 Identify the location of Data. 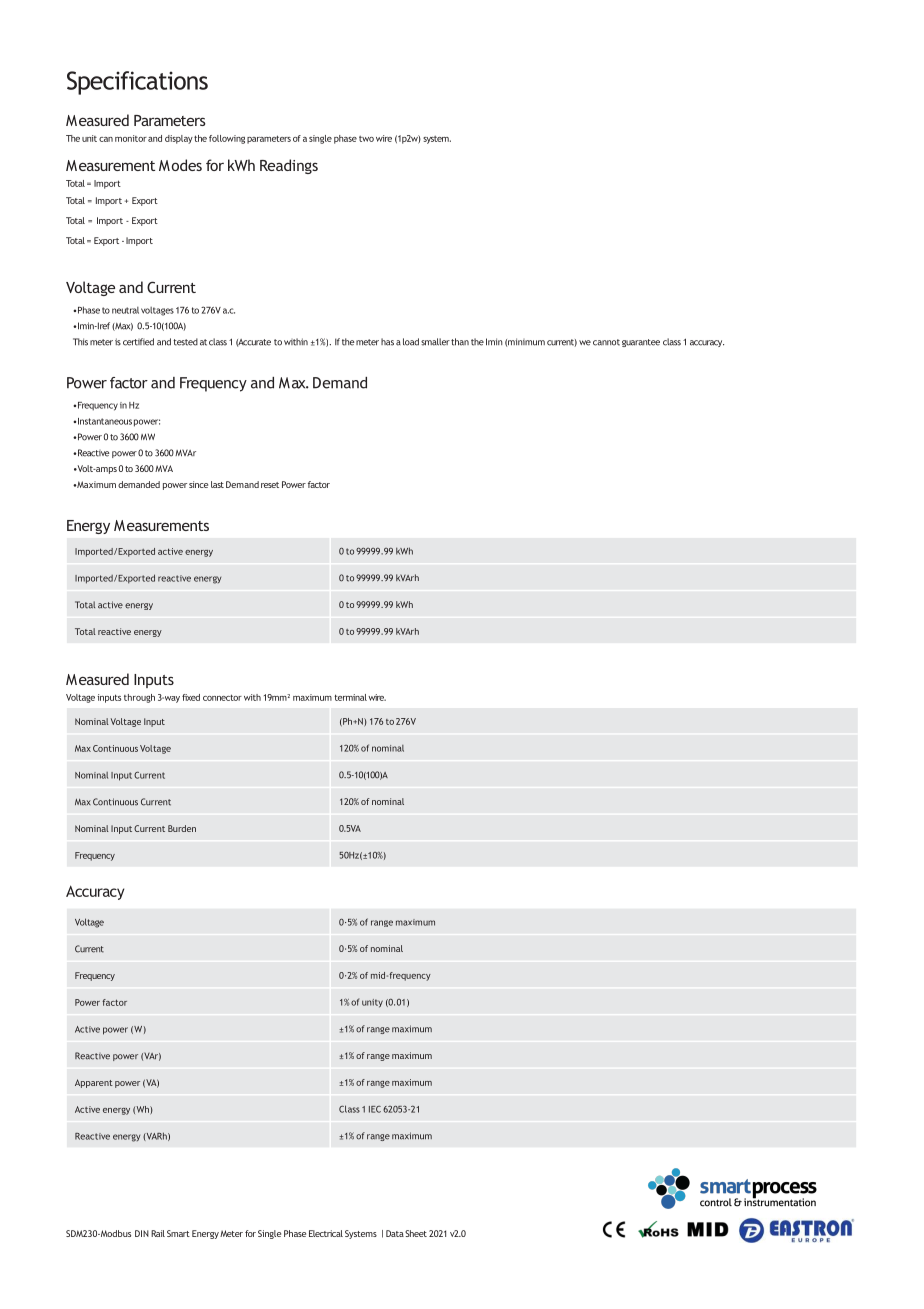
(395, 1233).
